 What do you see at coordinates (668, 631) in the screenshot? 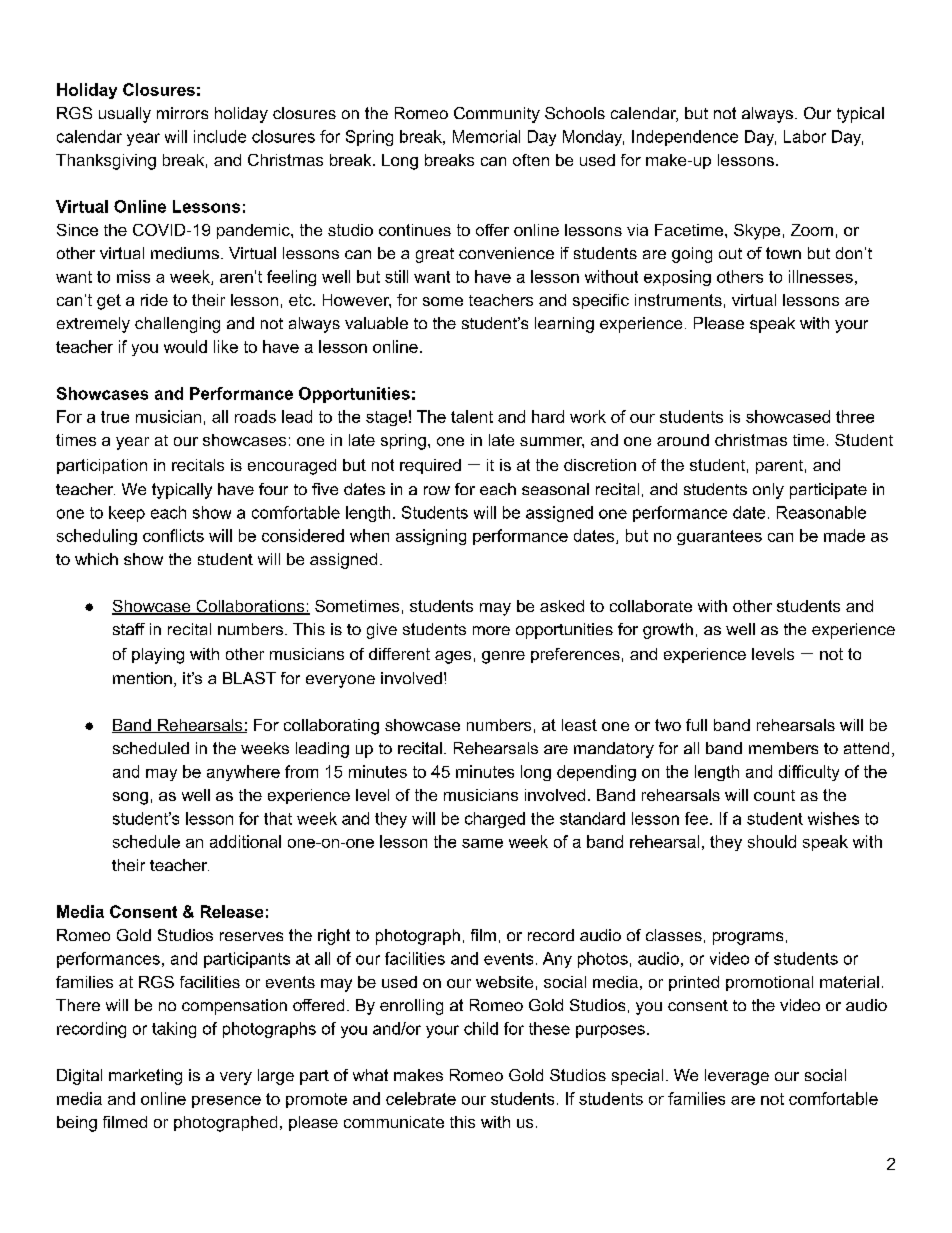
I see `growth` at bounding box center [668, 631].
